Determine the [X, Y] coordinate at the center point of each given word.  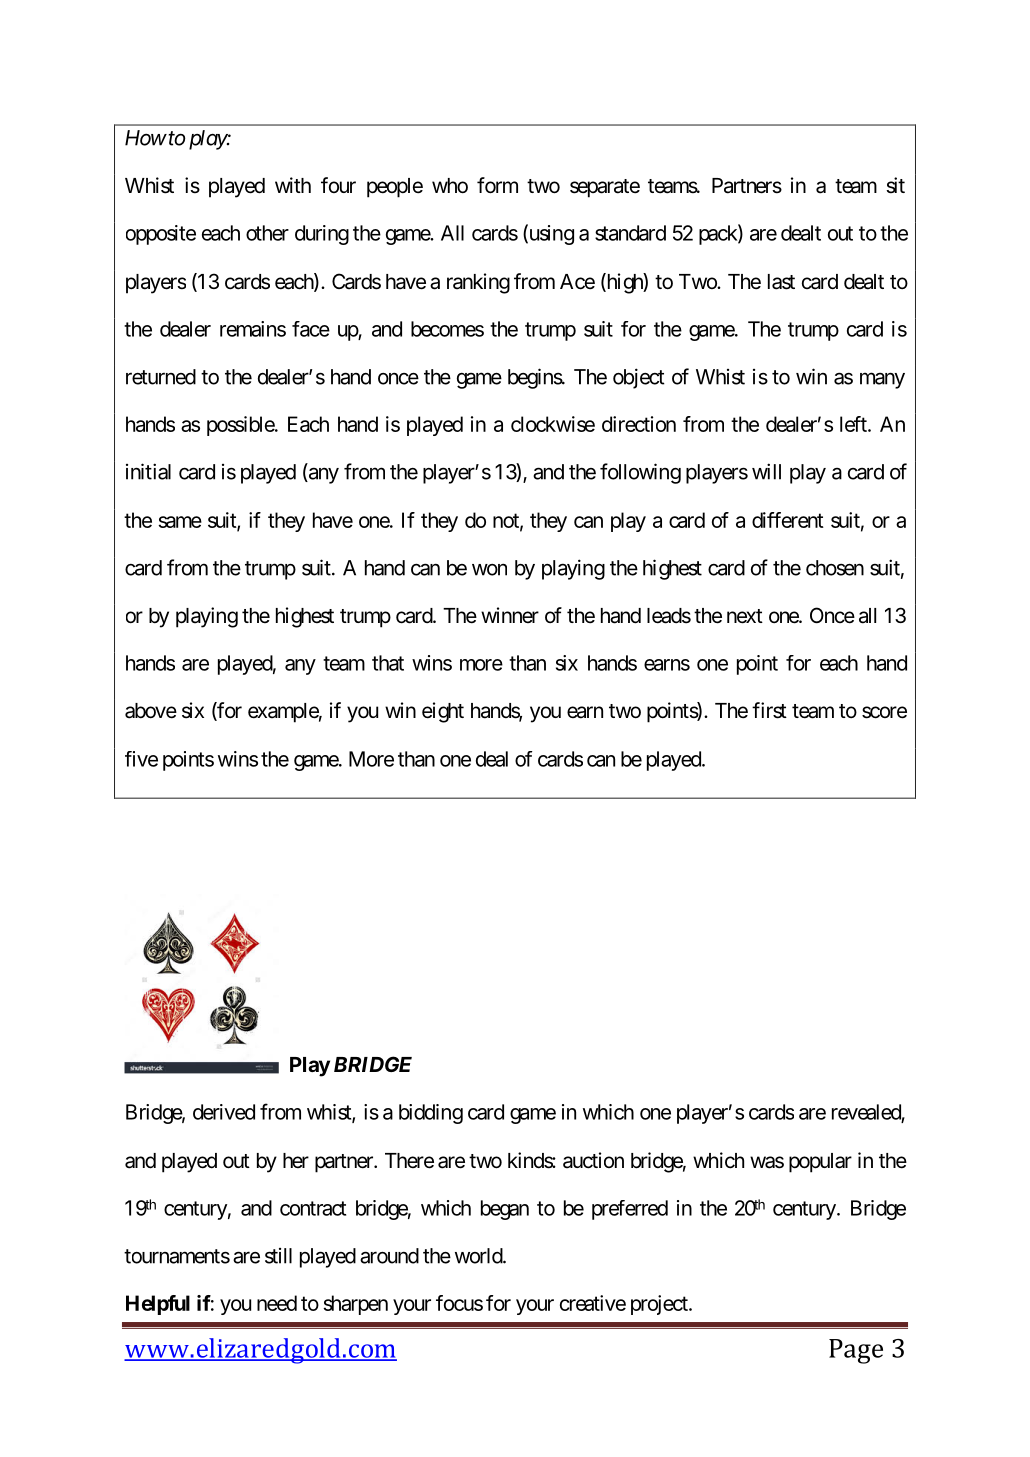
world [479, 1256]
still [278, 1256]
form [497, 185]
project [660, 1305]
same [180, 522]
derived [224, 1112]
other [267, 233]
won [489, 570]
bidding [431, 1114]
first [769, 710]
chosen [835, 568]
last [781, 282]
